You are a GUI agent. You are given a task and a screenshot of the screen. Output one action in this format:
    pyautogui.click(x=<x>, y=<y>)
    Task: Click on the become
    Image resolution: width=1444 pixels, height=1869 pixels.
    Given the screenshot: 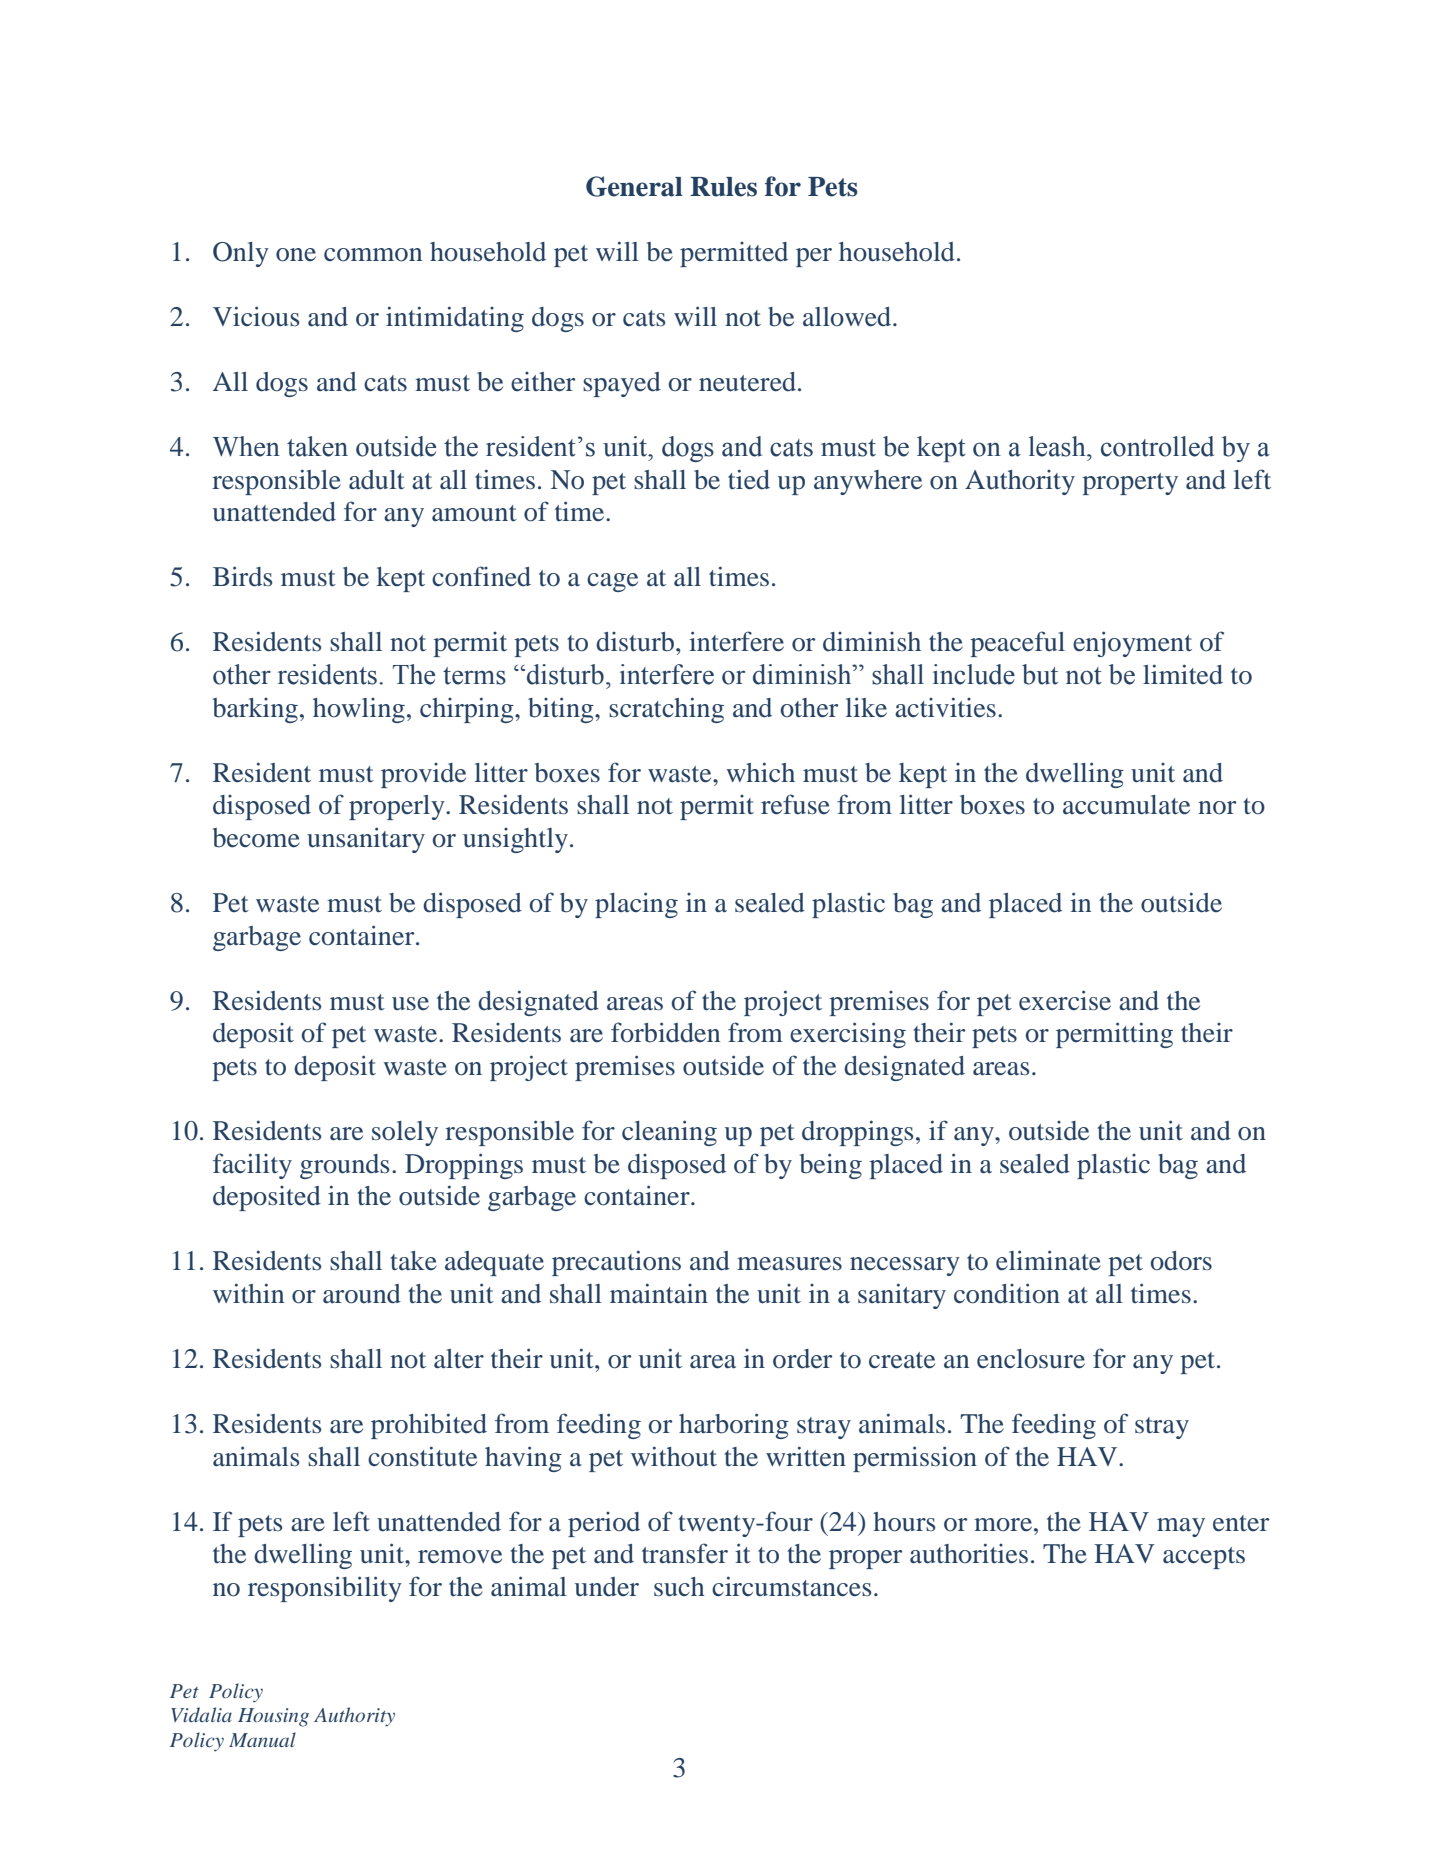 What is the action you would take?
    pyautogui.click(x=256, y=838)
